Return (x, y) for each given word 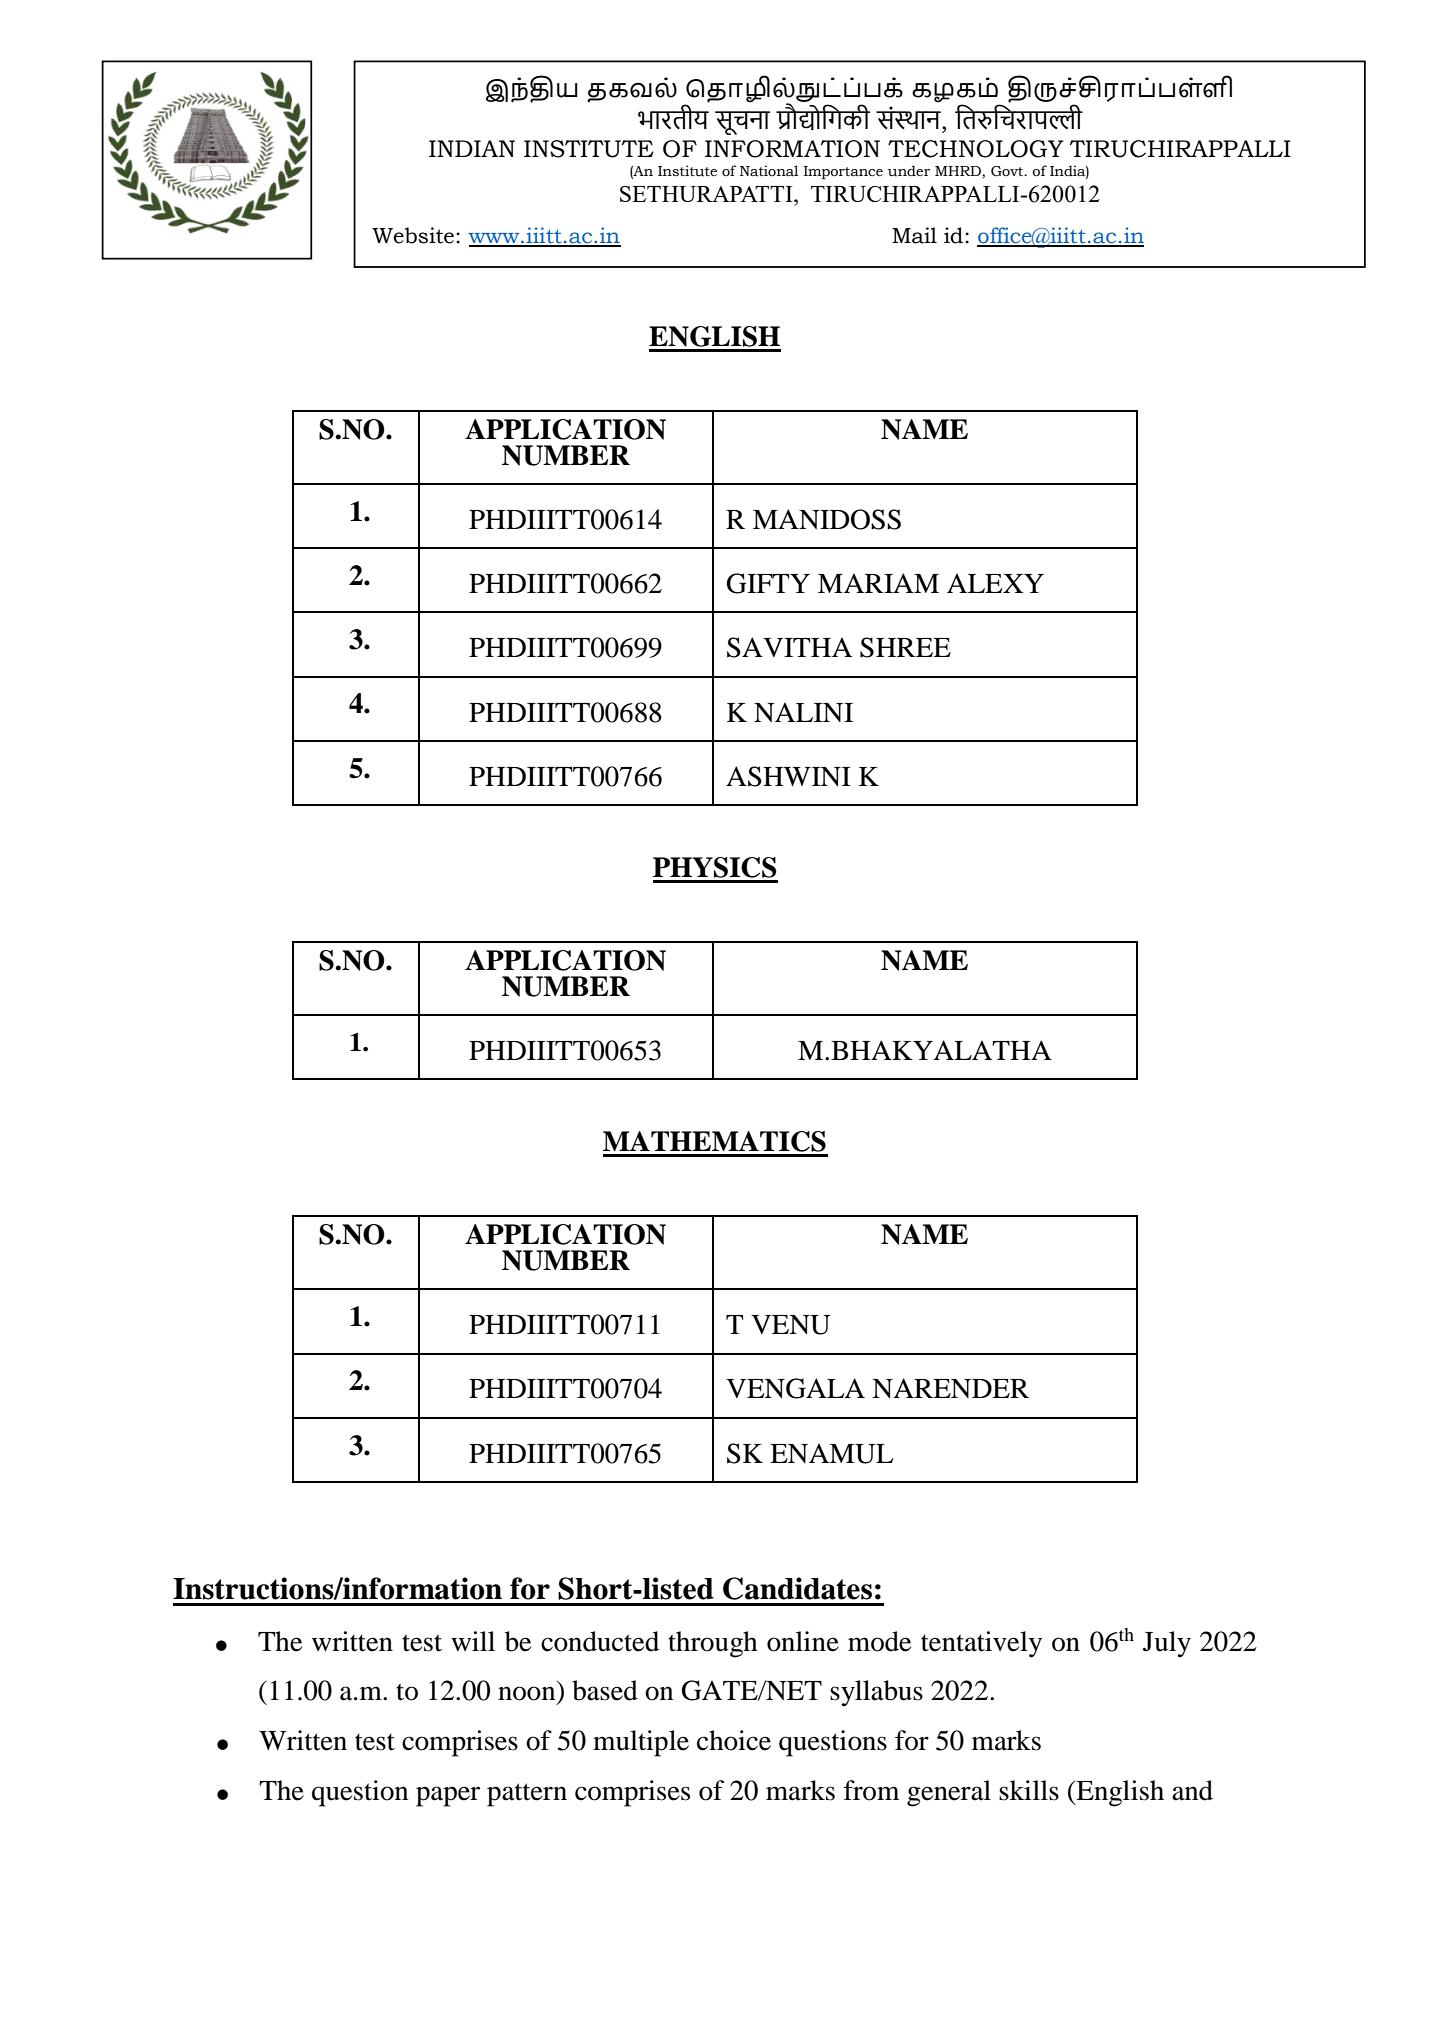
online (803, 1641)
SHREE (905, 647)
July (1167, 1644)
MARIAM (878, 583)
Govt (1008, 171)
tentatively (981, 1644)
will (473, 1641)
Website (414, 235)
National (769, 171)
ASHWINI (788, 776)
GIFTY (768, 583)
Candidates (797, 1588)
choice (734, 1740)
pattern (527, 1795)
